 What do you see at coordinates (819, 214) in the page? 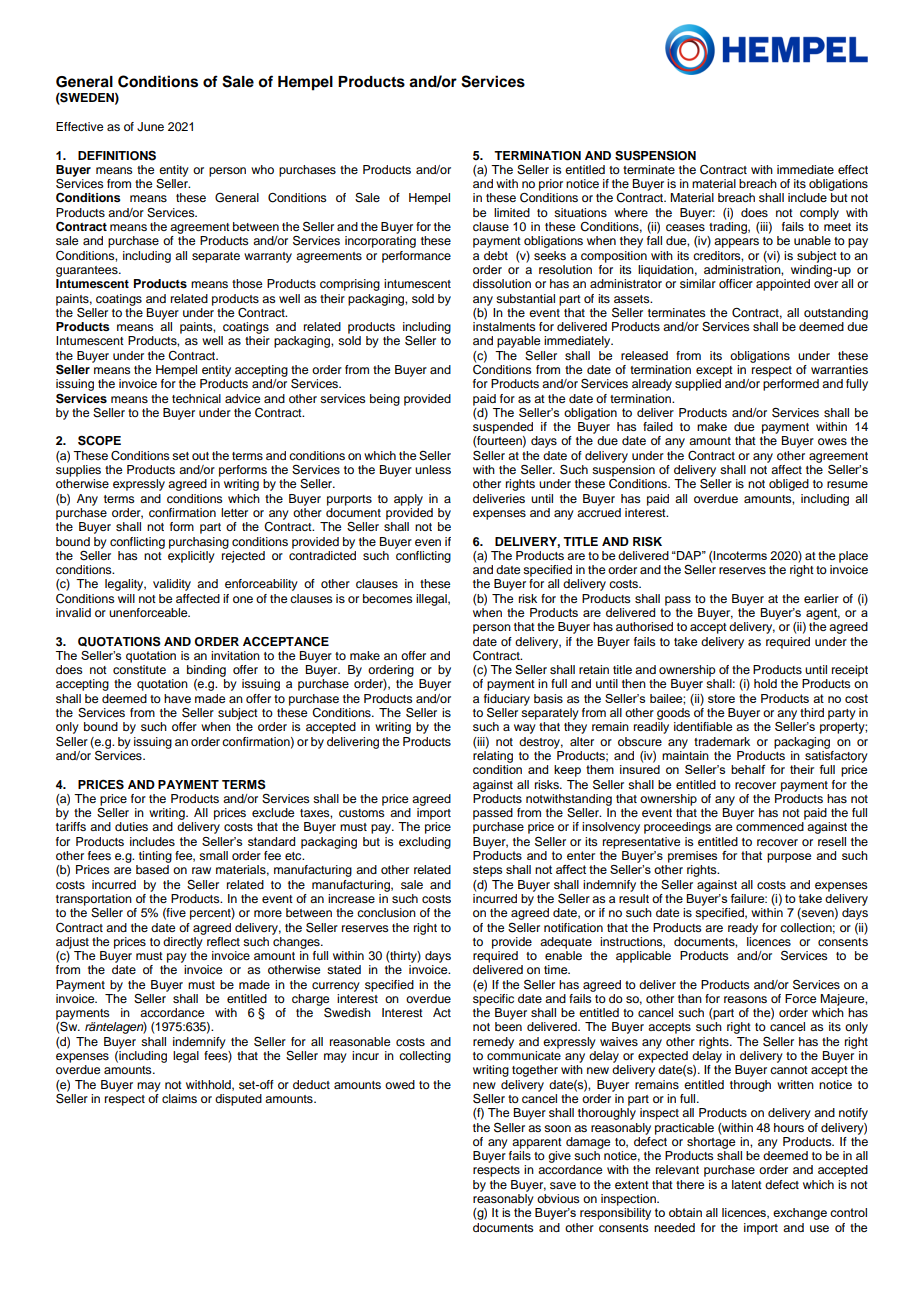
I see `comply` at bounding box center [819, 214].
